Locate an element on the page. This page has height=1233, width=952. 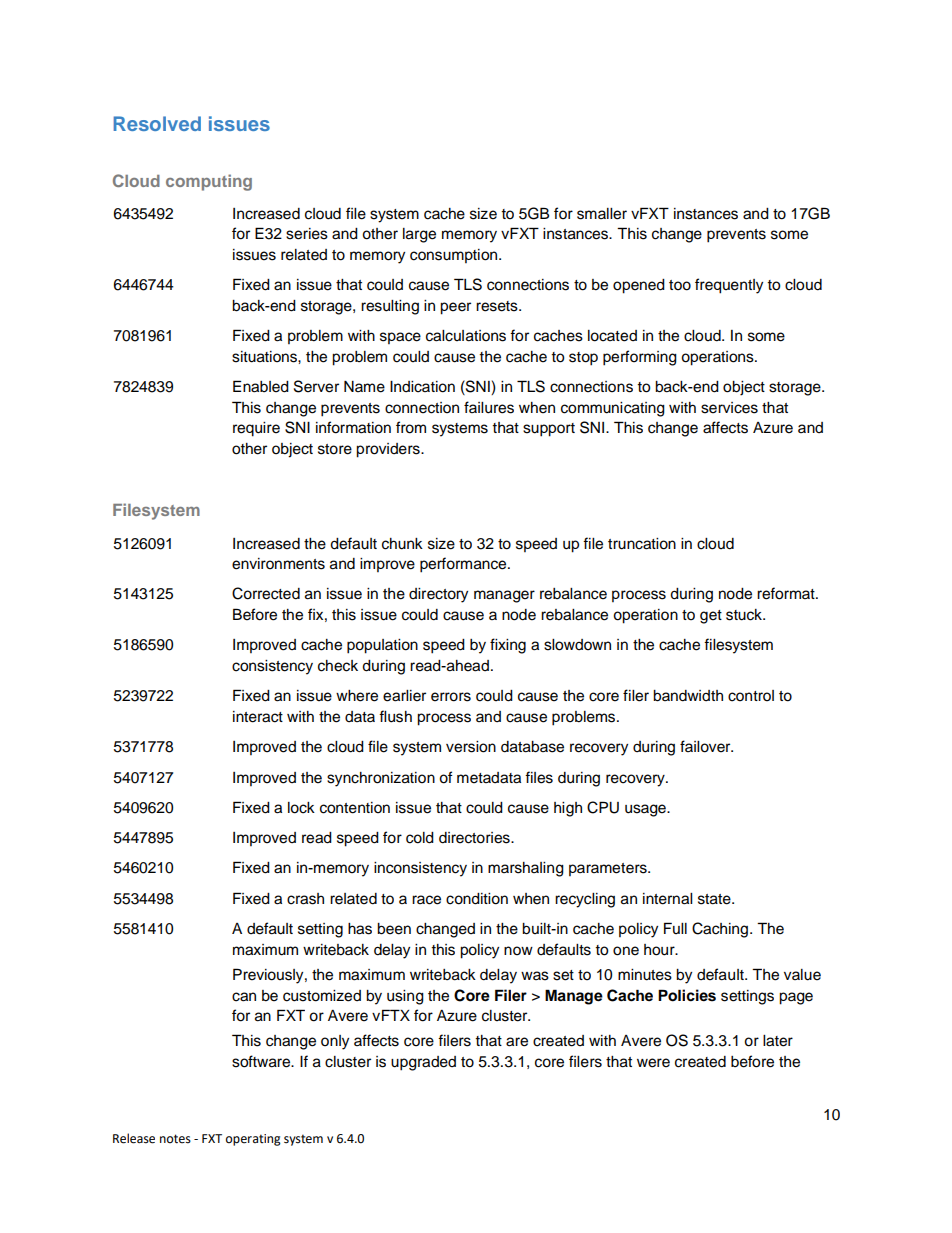
services is located at coordinates (729, 408).
